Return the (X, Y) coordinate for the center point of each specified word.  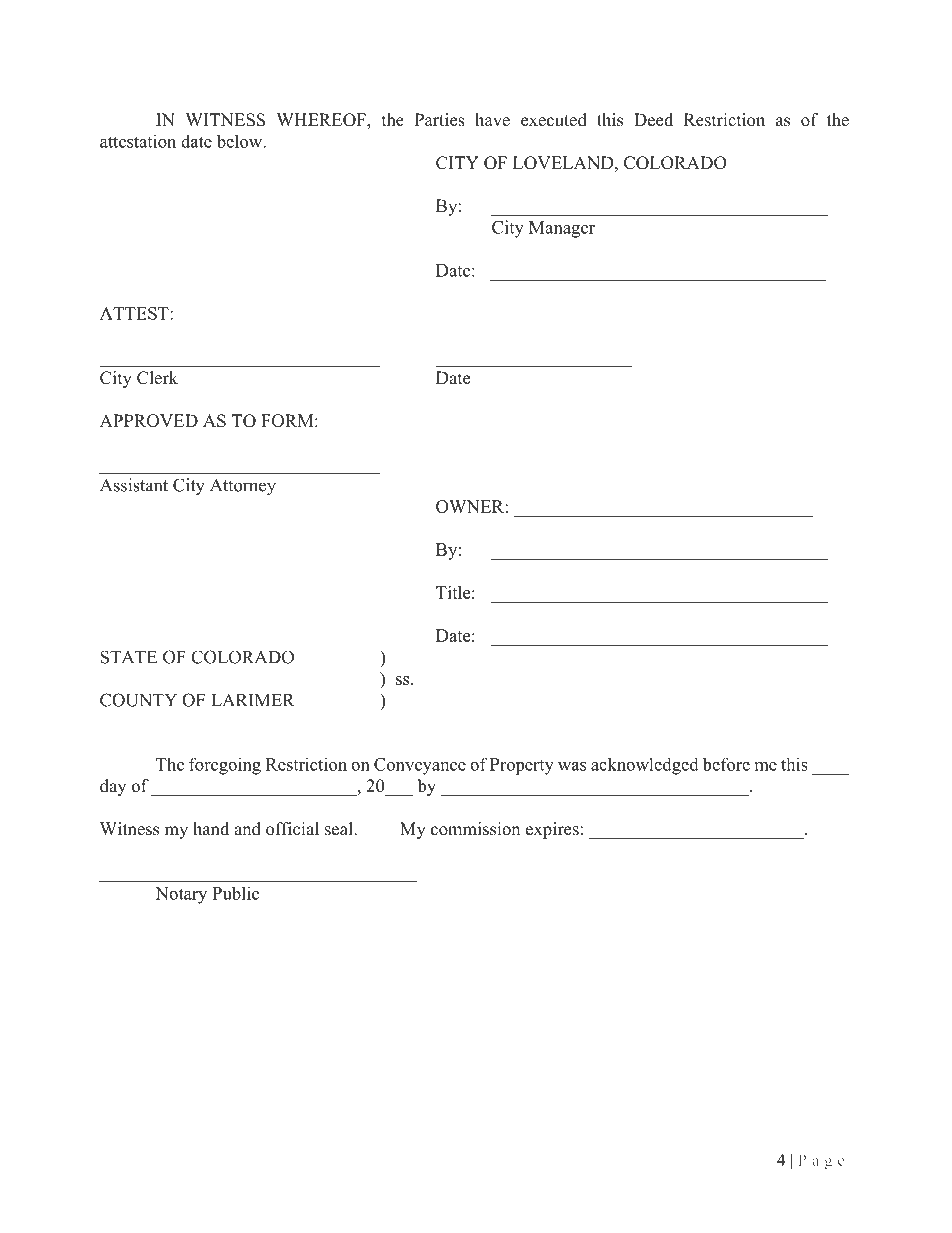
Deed (653, 120)
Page (821, 1162)
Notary (181, 895)
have (492, 120)
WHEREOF (322, 121)
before (726, 764)
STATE (129, 657)
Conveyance (420, 766)
